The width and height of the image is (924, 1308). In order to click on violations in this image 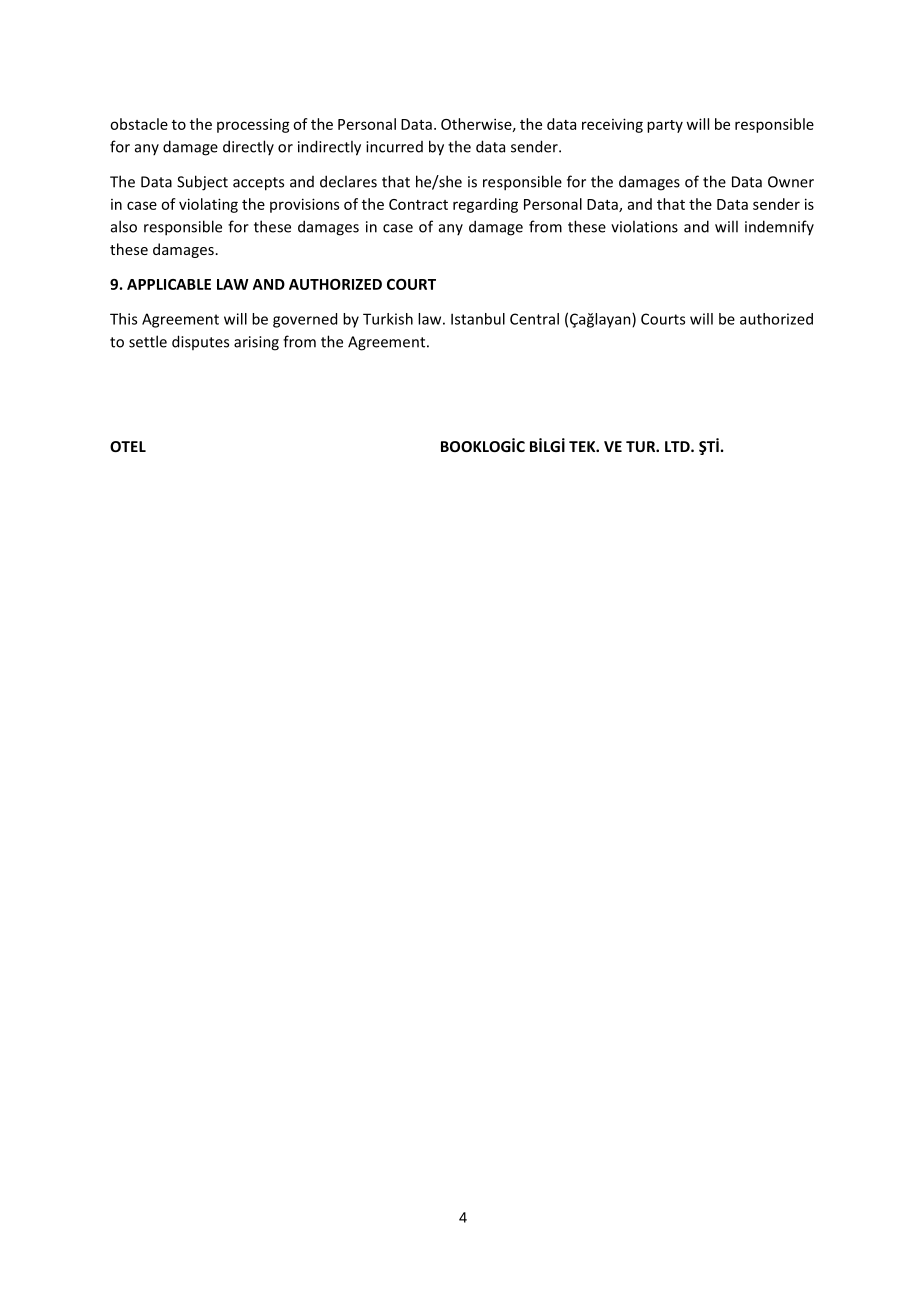, I will do `click(644, 226)`.
